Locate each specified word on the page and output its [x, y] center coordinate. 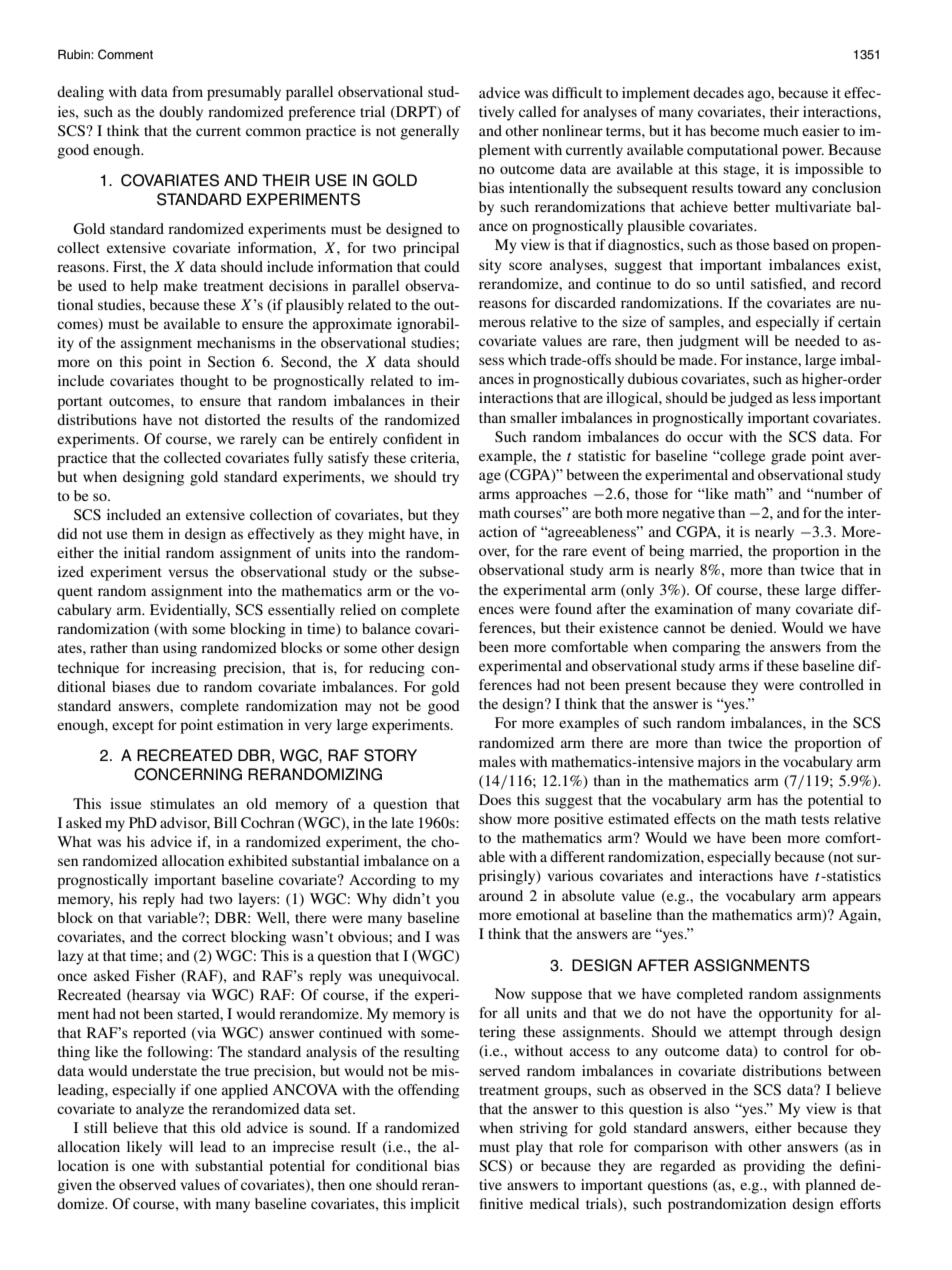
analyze [160, 1110]
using [180, 649]
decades [718, 92]
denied [752, 627]
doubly [181, 113]
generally [429, 132]
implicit [435, 1205]
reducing [397, 669]
